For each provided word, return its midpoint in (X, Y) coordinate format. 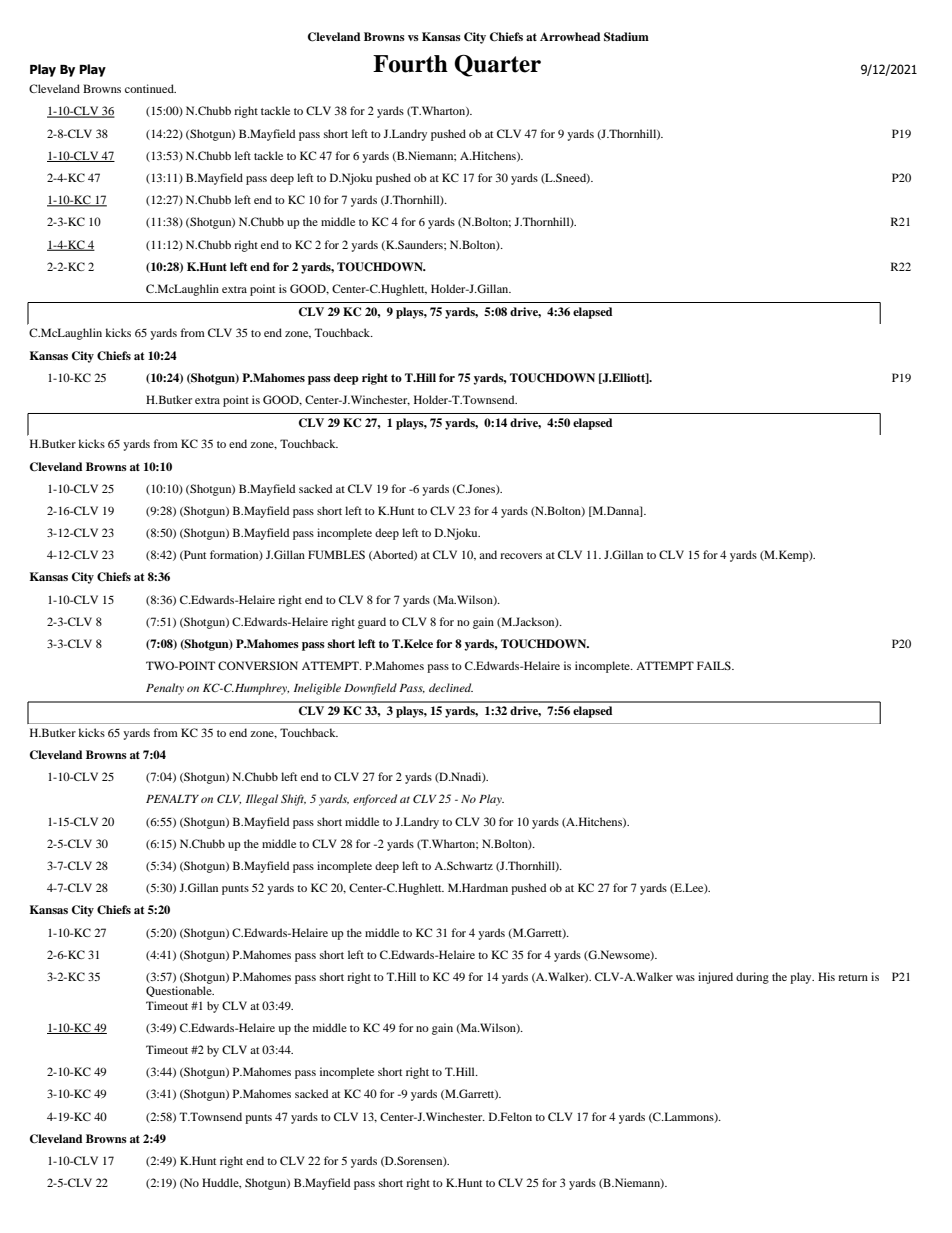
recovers (521, 556)
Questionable (180, 991)
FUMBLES (336, 554)
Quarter (497, 65)
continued (150, 88)
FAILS (715, 665)
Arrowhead (570, 36)
